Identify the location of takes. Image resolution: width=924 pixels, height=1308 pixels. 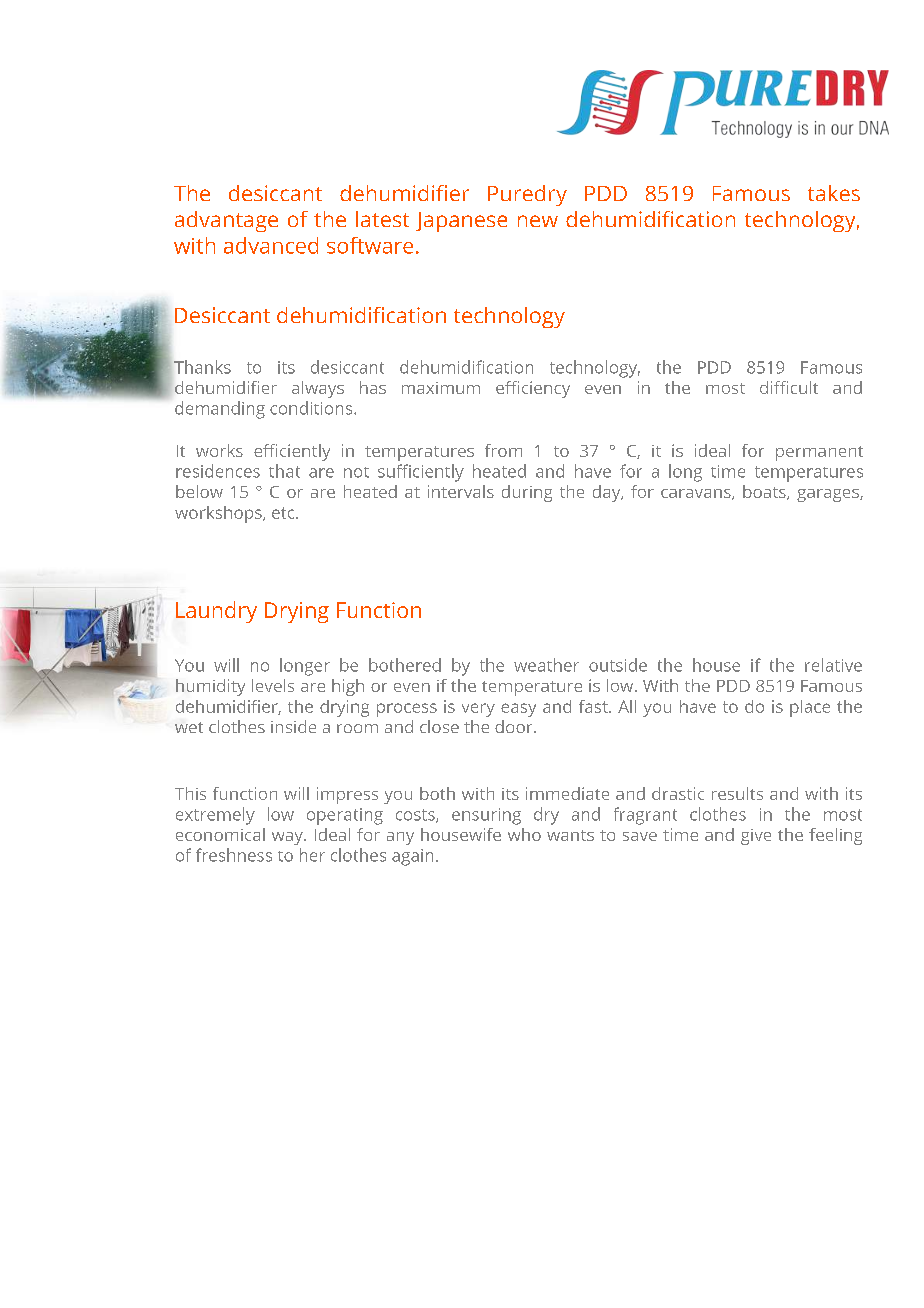
(834, 193).
